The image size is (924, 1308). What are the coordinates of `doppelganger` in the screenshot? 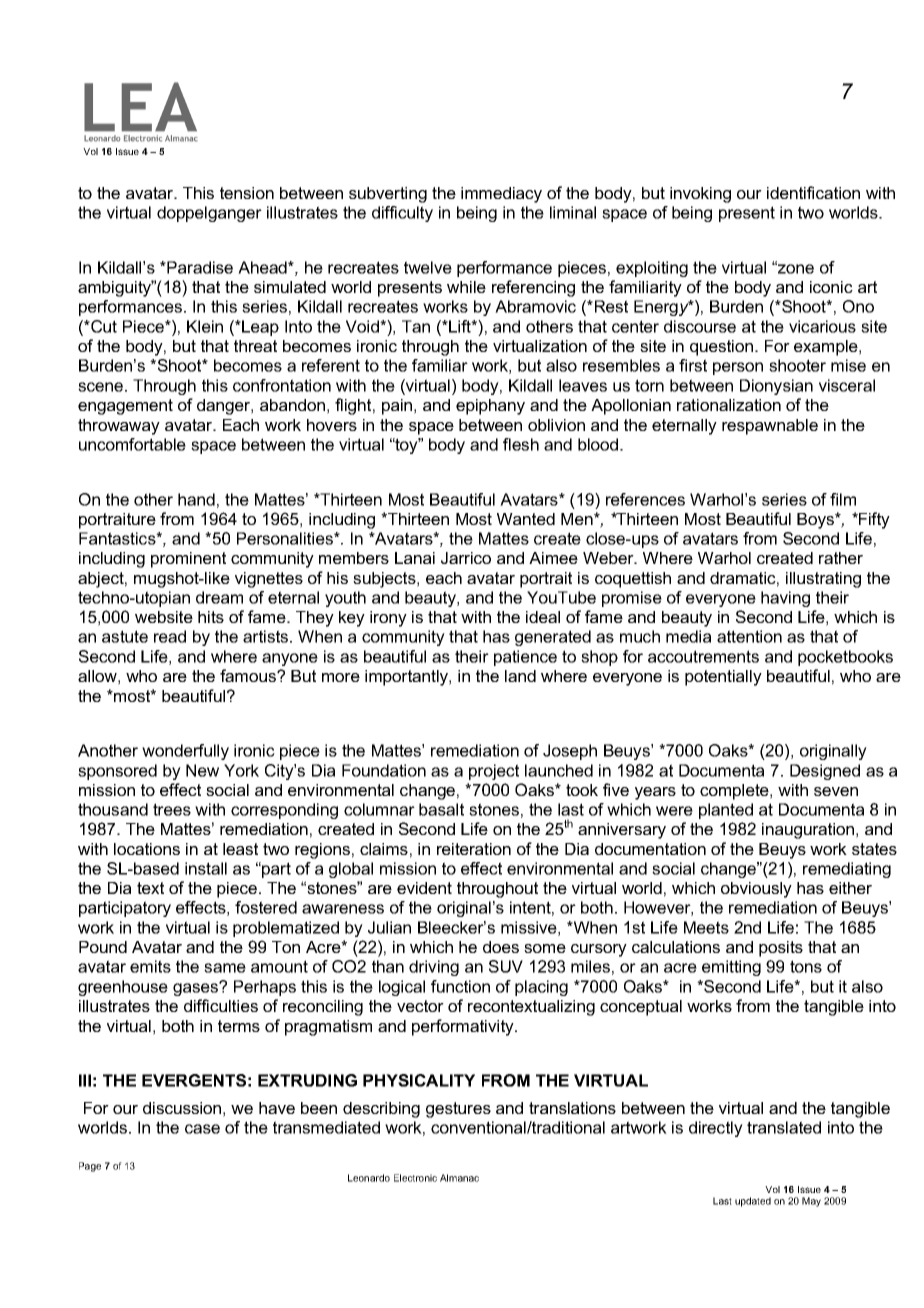 It's located at (209, 214).
